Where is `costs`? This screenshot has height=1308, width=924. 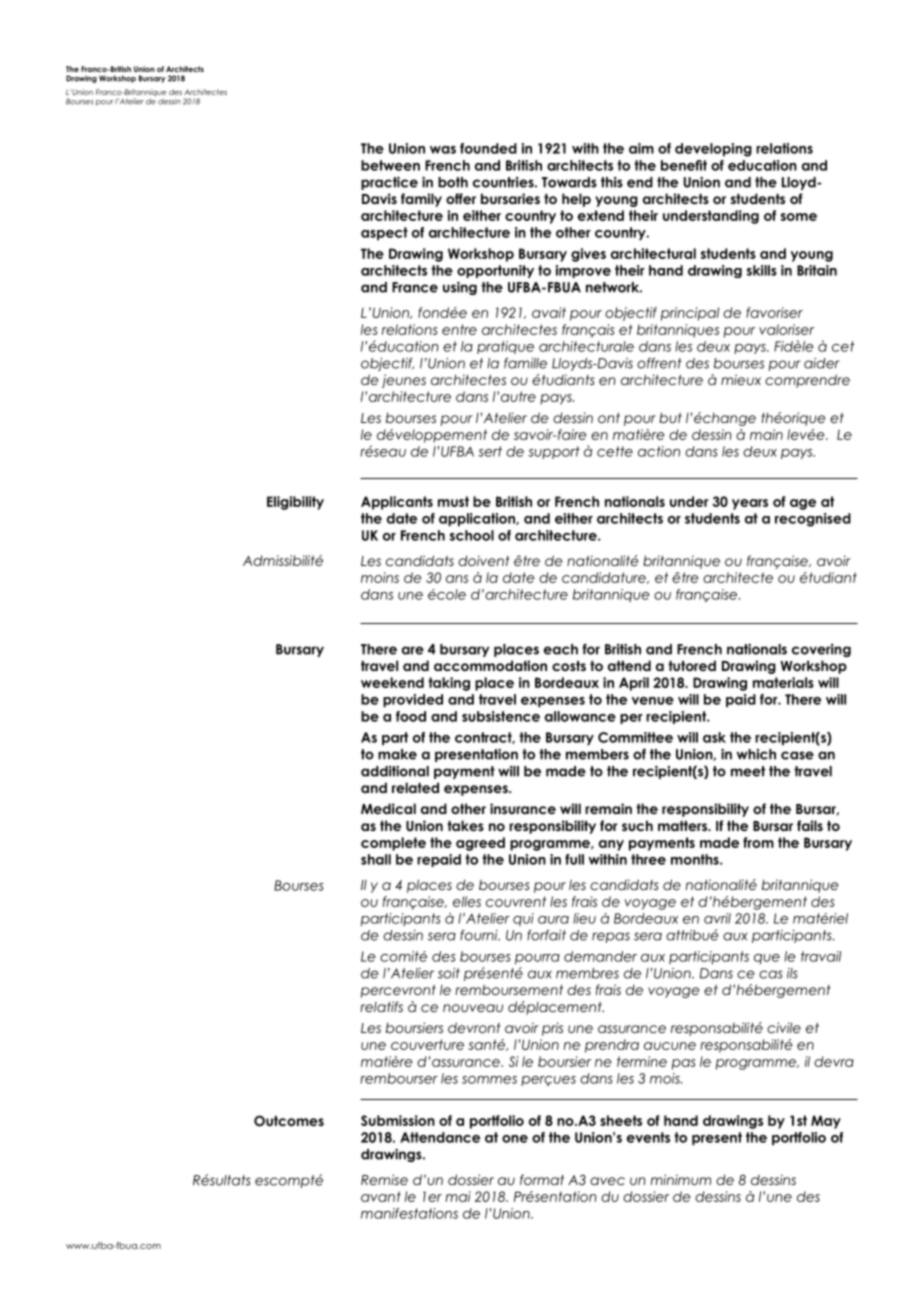 costs is located at coordinates (569, 666).
